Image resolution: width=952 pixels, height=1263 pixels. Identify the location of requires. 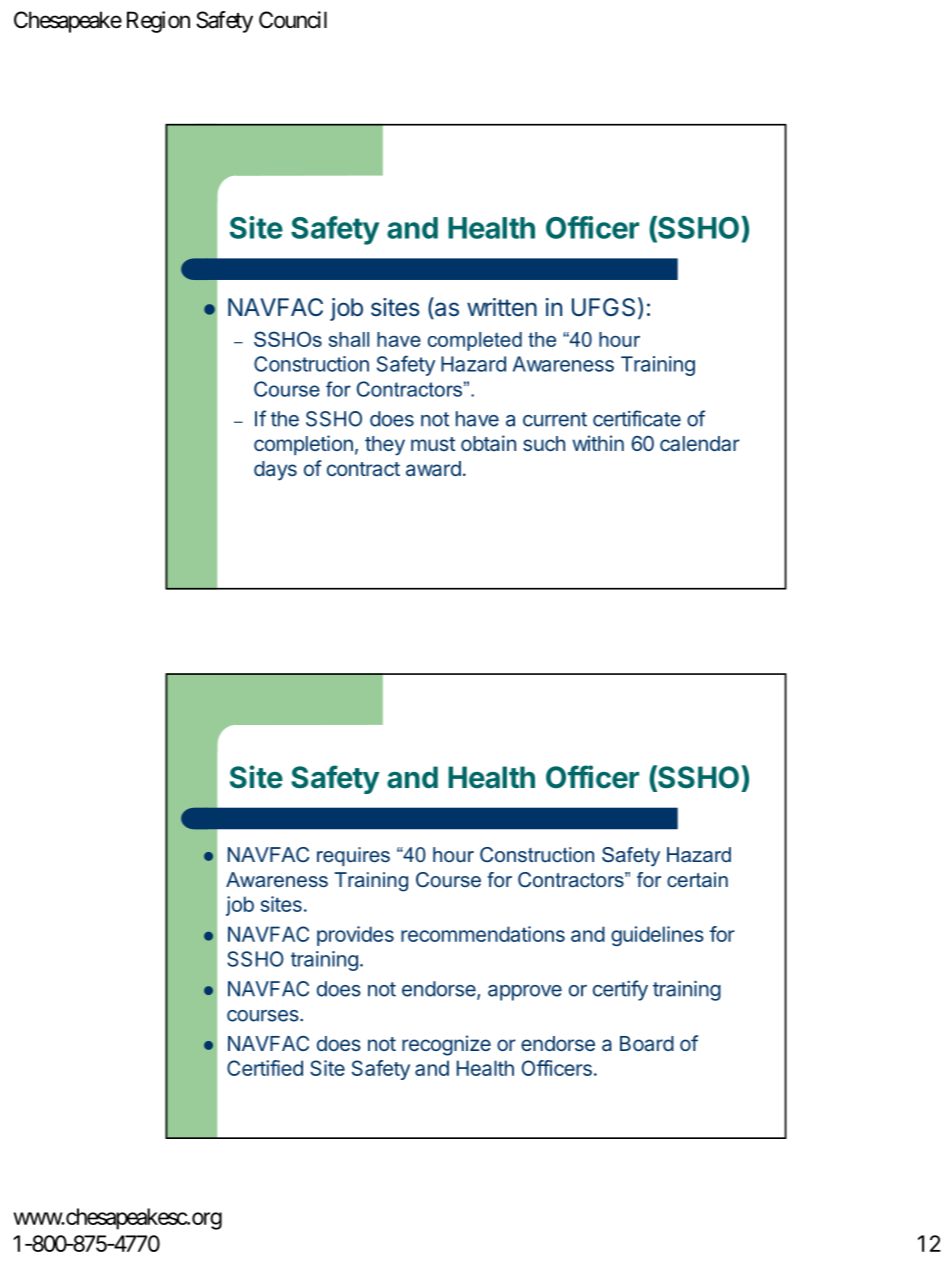
(353, 856).
